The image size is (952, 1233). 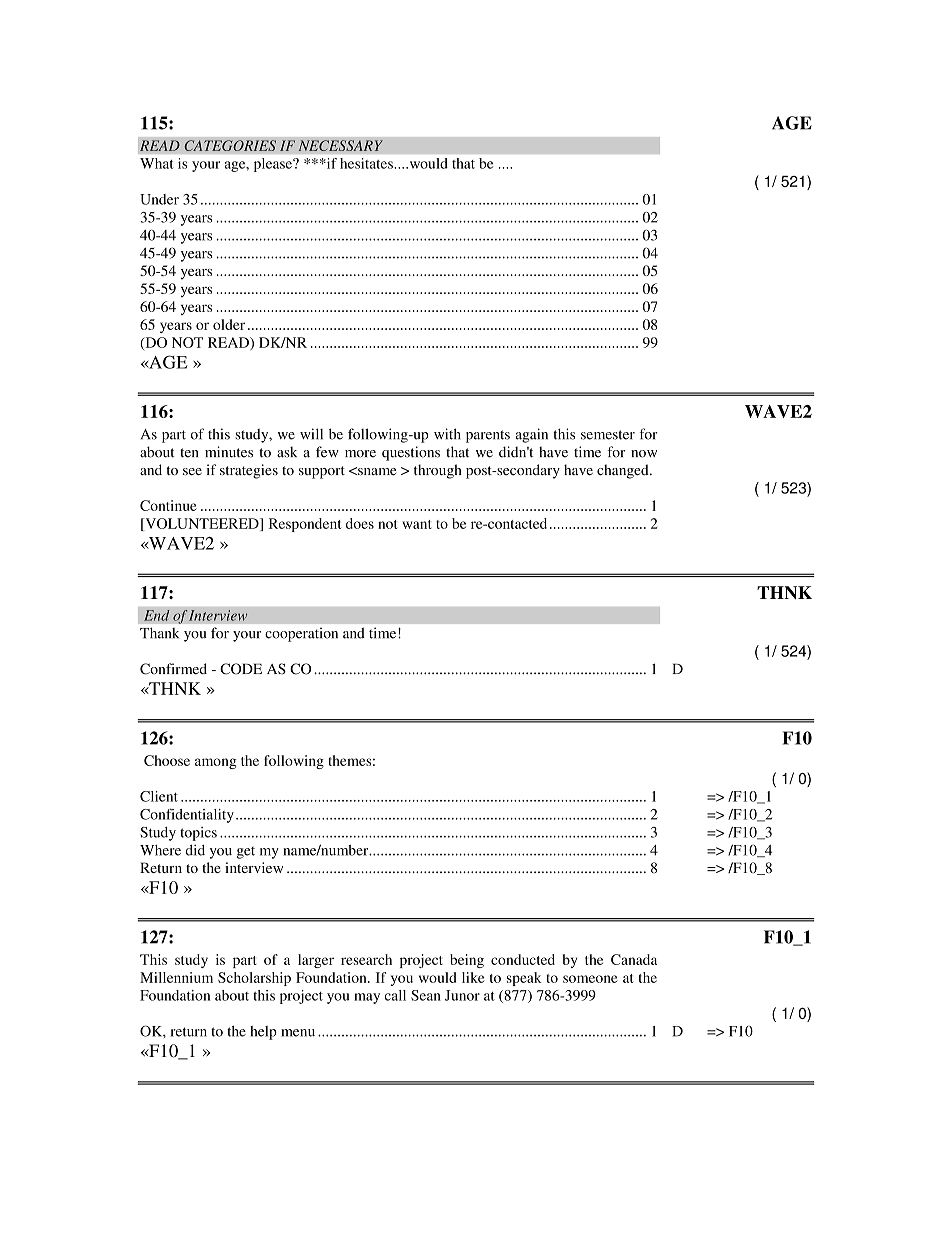 What do you see at coordinates (395, 995) in the screenshot?
I see `call` at bounding box center [395, 995].
